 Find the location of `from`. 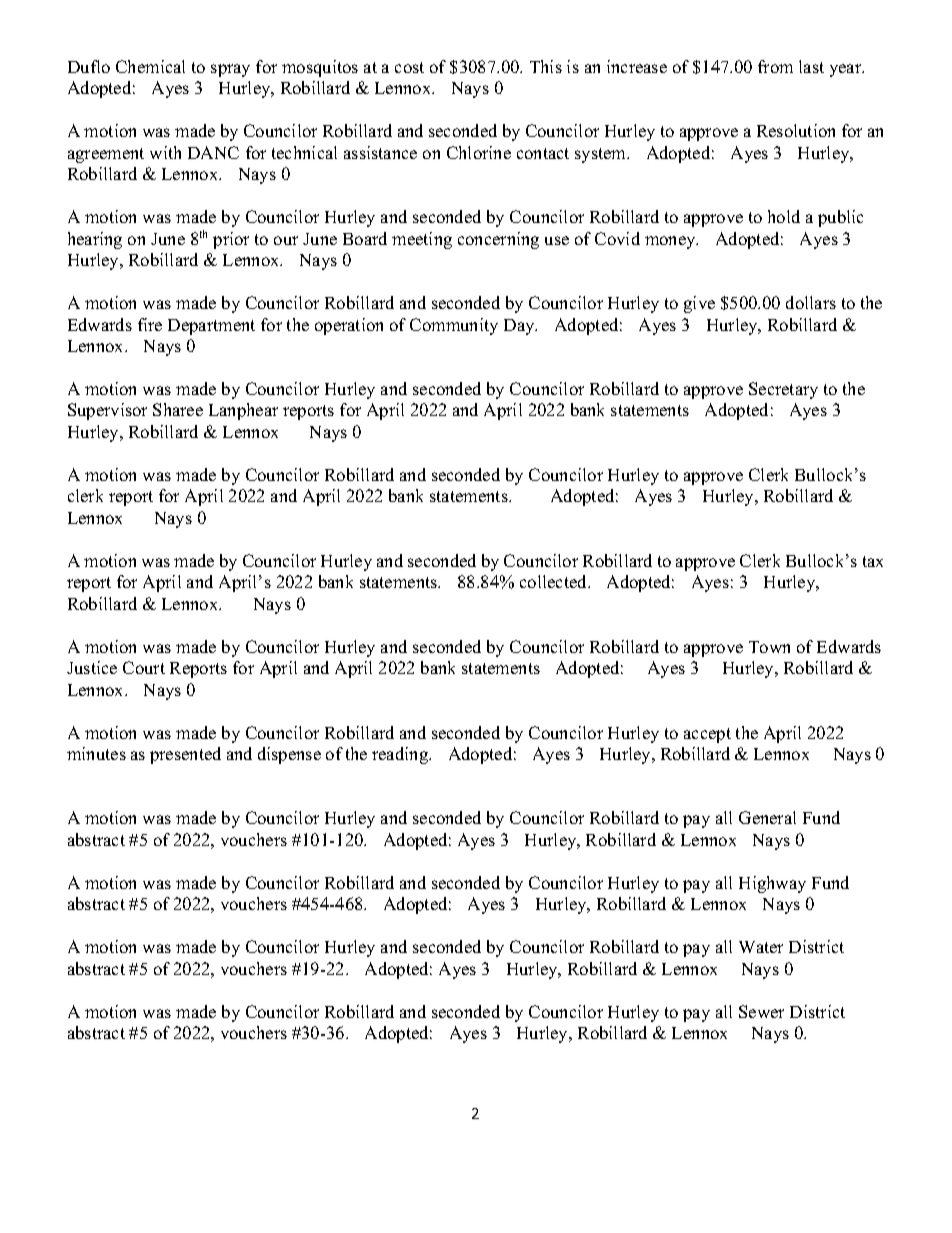

from is located at coordinates (775, 66).
